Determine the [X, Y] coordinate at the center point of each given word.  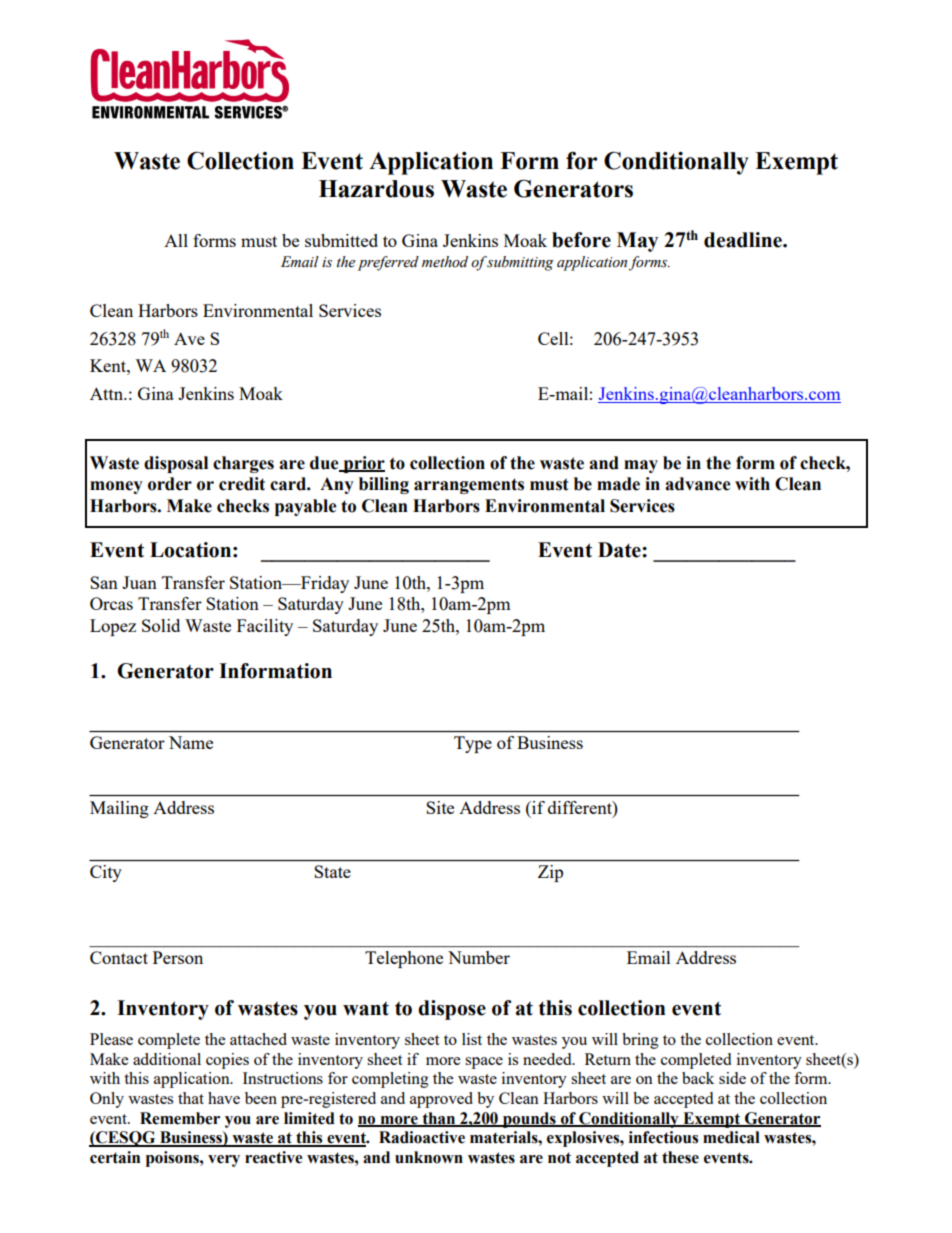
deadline [744, 240]
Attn [107, 393]
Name [191, 742]
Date [620, 550]
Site [440, 807]
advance [698, 484]
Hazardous [376, 189]
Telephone [404, 959]
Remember [180, 1118]
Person [178, 957]
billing [384, 485]
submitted [341, 240]
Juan [139, 582]
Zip [550, 873]
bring [640, 1041]
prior [363, 464]
